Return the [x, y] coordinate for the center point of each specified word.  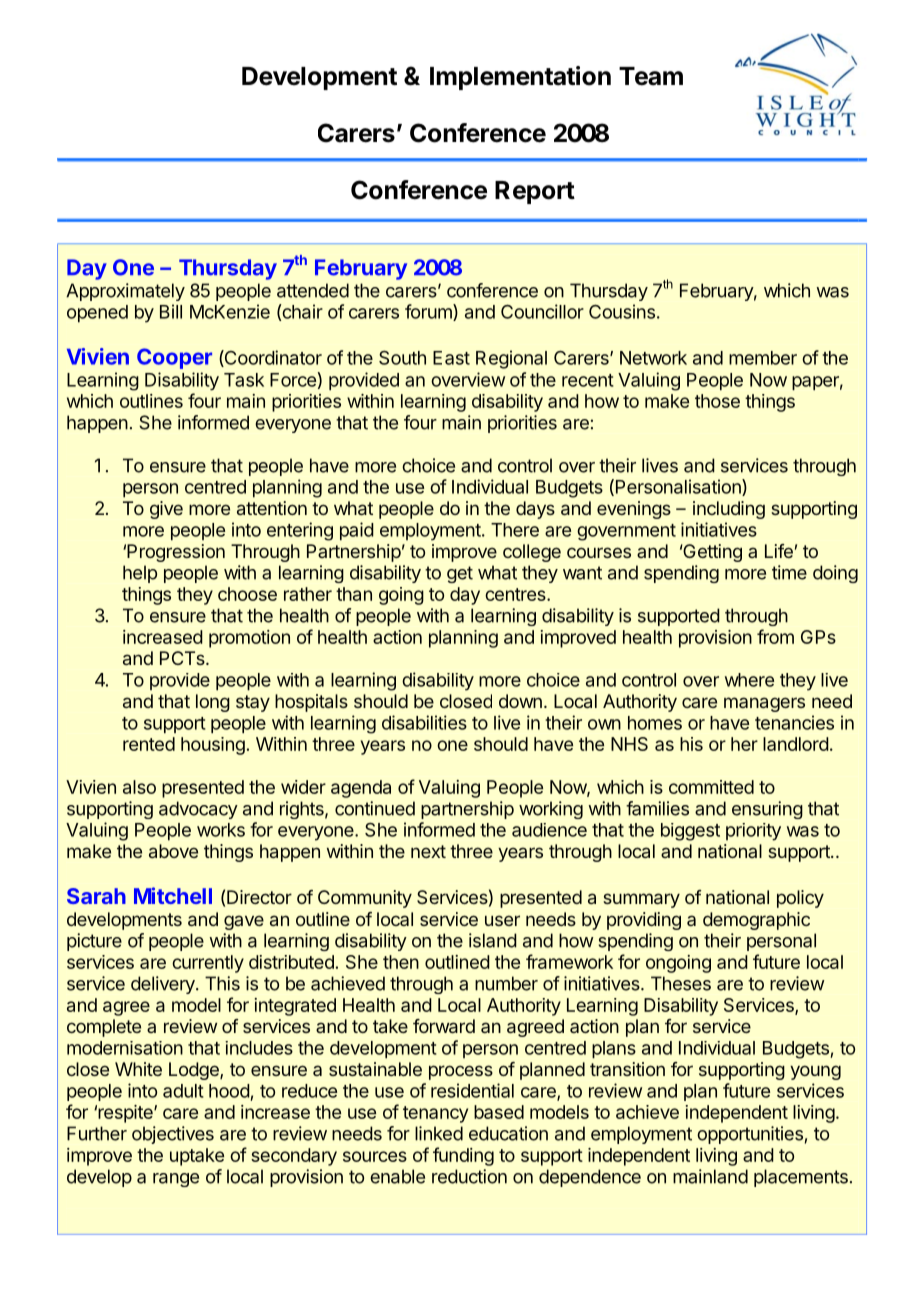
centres [516, 594]
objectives [173, 1135]
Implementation [520, 78]
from [775, 636]
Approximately [125, 292]
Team [651, 76]
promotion [249, 639]
